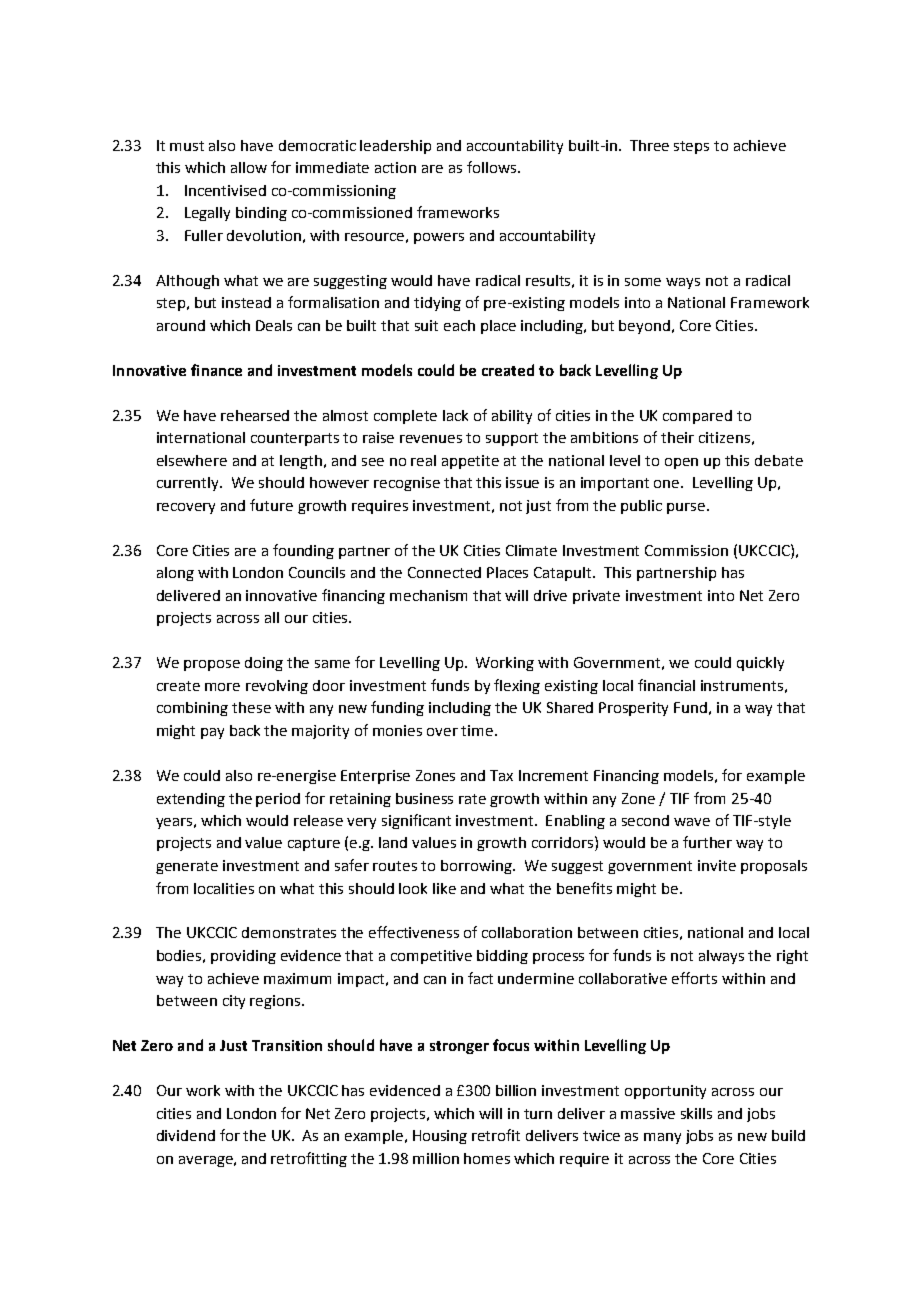 This document has width=924, height=1308. Describe the element at coordinates (249, 167) in the document. I see `allow` at that location.
